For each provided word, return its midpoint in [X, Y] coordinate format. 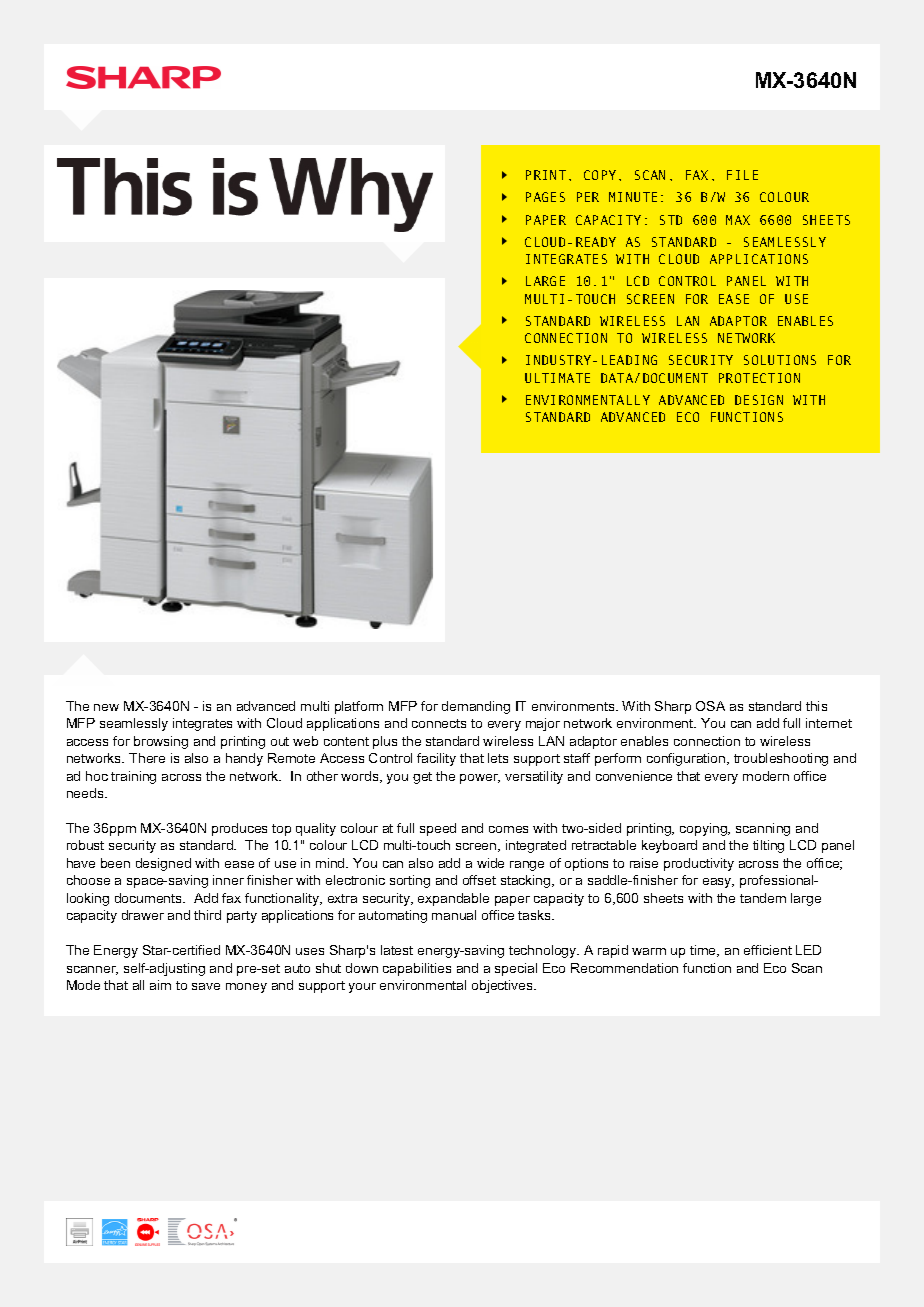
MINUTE [633, 197]
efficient [768, 950]
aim [160, 985]
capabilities [417, 969]
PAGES [545, 197]
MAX [738, 220]
